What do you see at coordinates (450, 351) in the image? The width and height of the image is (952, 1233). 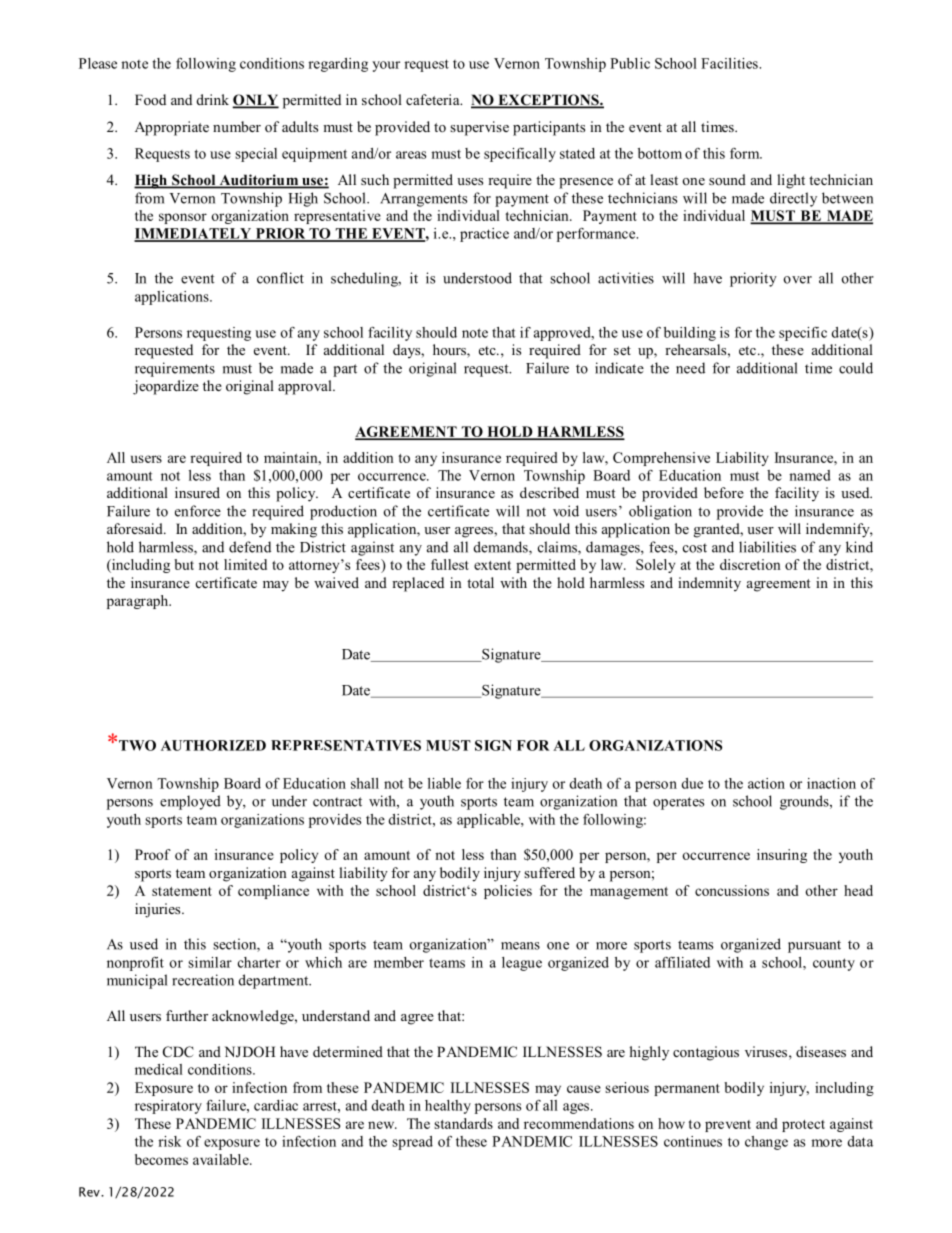 I see `hours` at bounding box center [450, 351].
